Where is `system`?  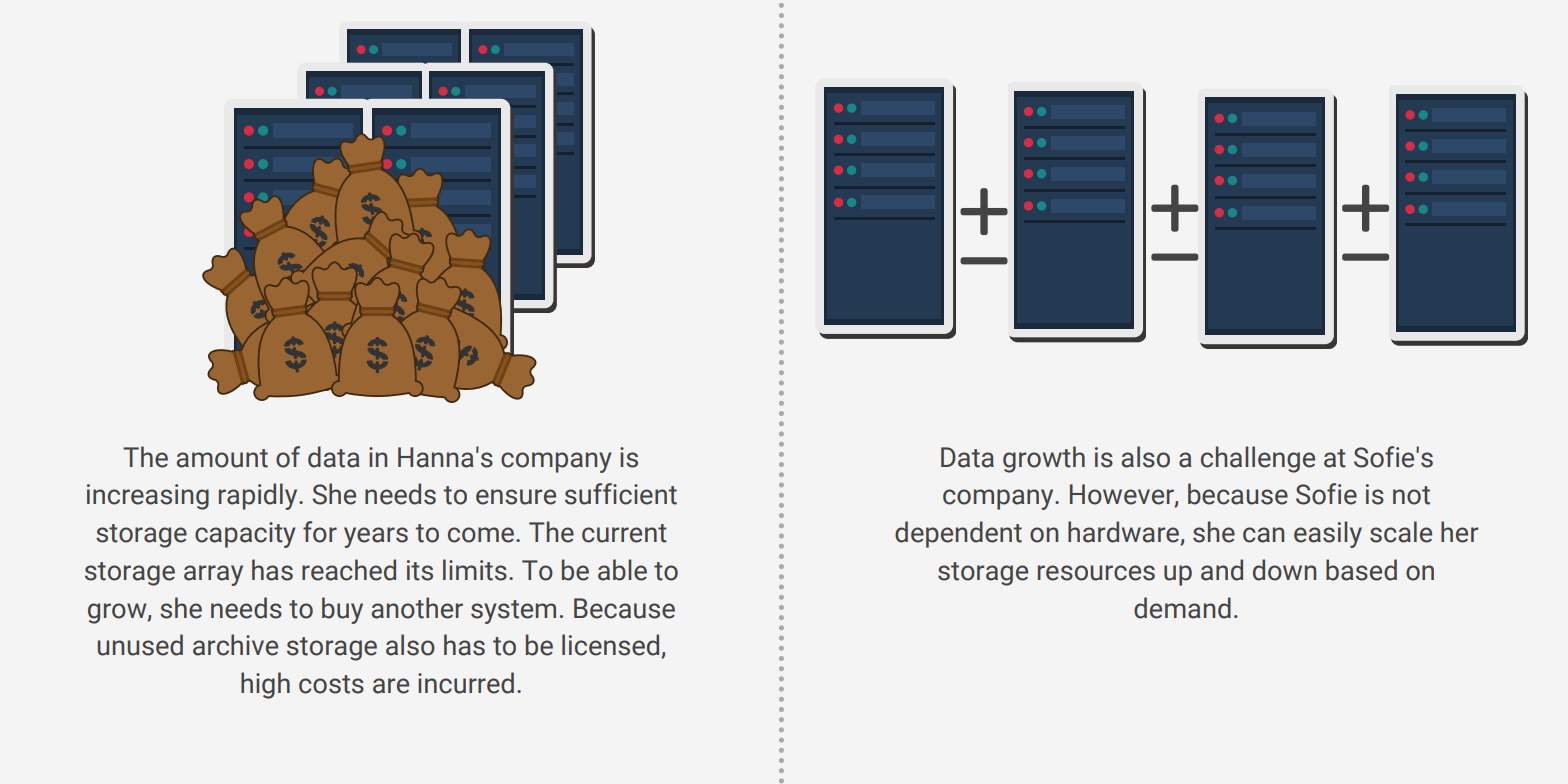 system is located at coordinates (513, 612).
